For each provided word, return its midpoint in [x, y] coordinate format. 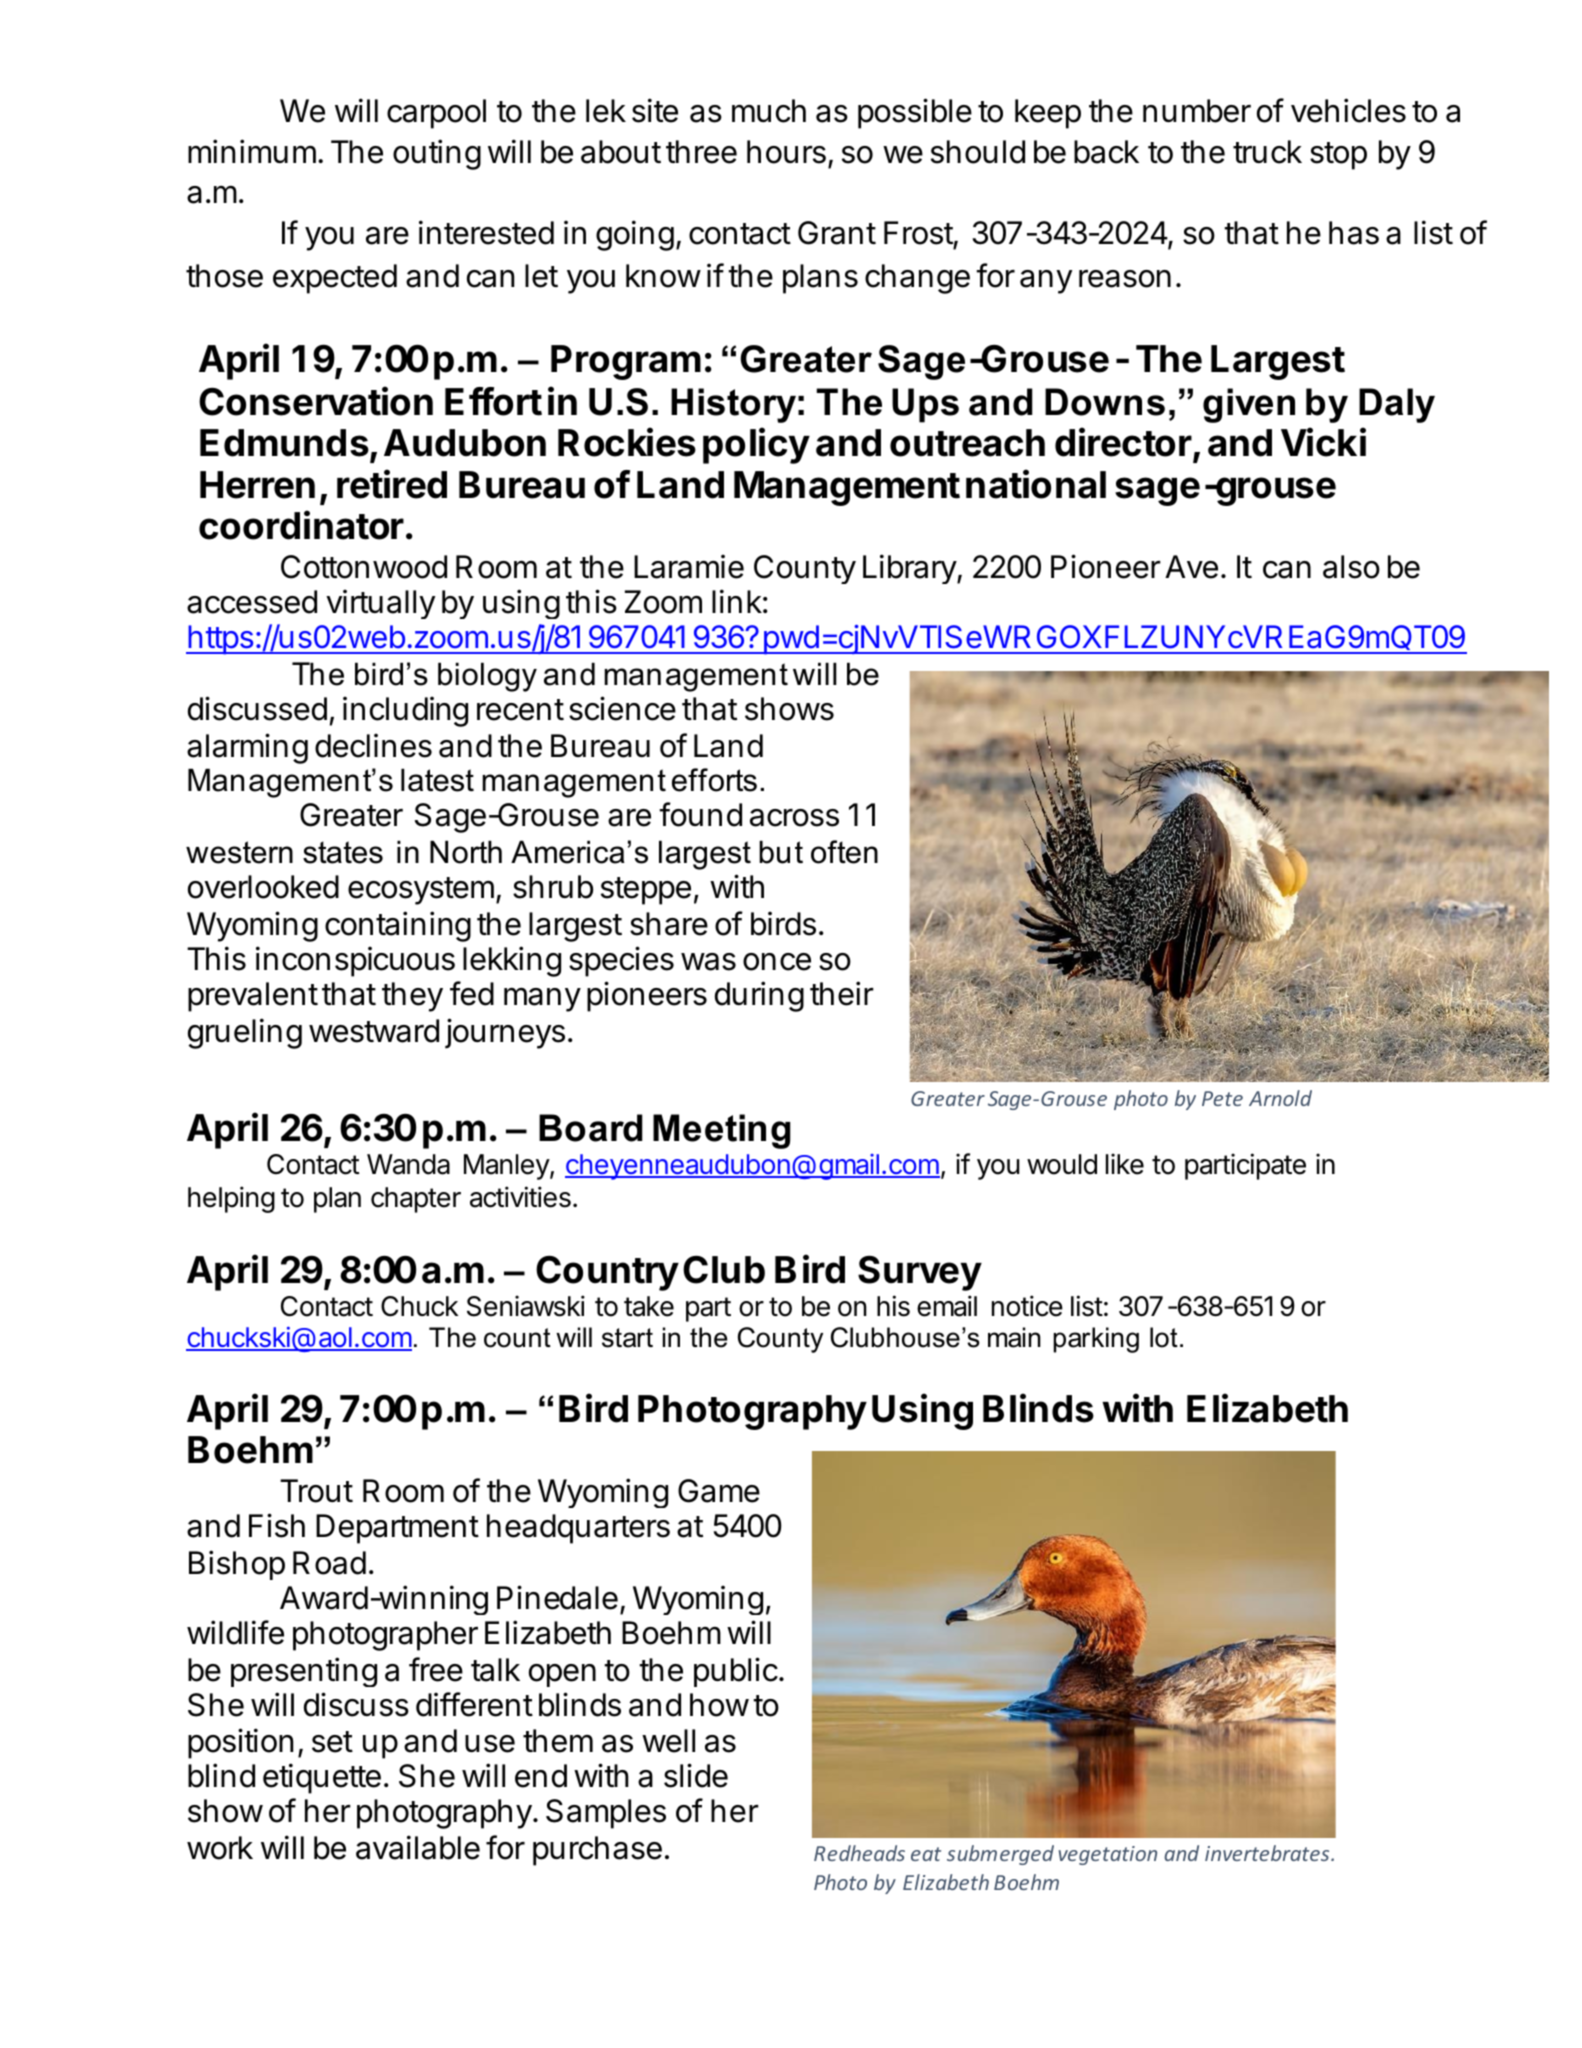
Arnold [1280, 1098]
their [842, 993]
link [737, 601]
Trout [316, 1491]
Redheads [859, 1853]
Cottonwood [364, 567]
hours [786, 152]
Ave [1191, 567]
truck [1267, 152]
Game [719, 1491]
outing [437, 154]
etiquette [322, 1778]
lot [1164, 1337]
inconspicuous [355, 961]
